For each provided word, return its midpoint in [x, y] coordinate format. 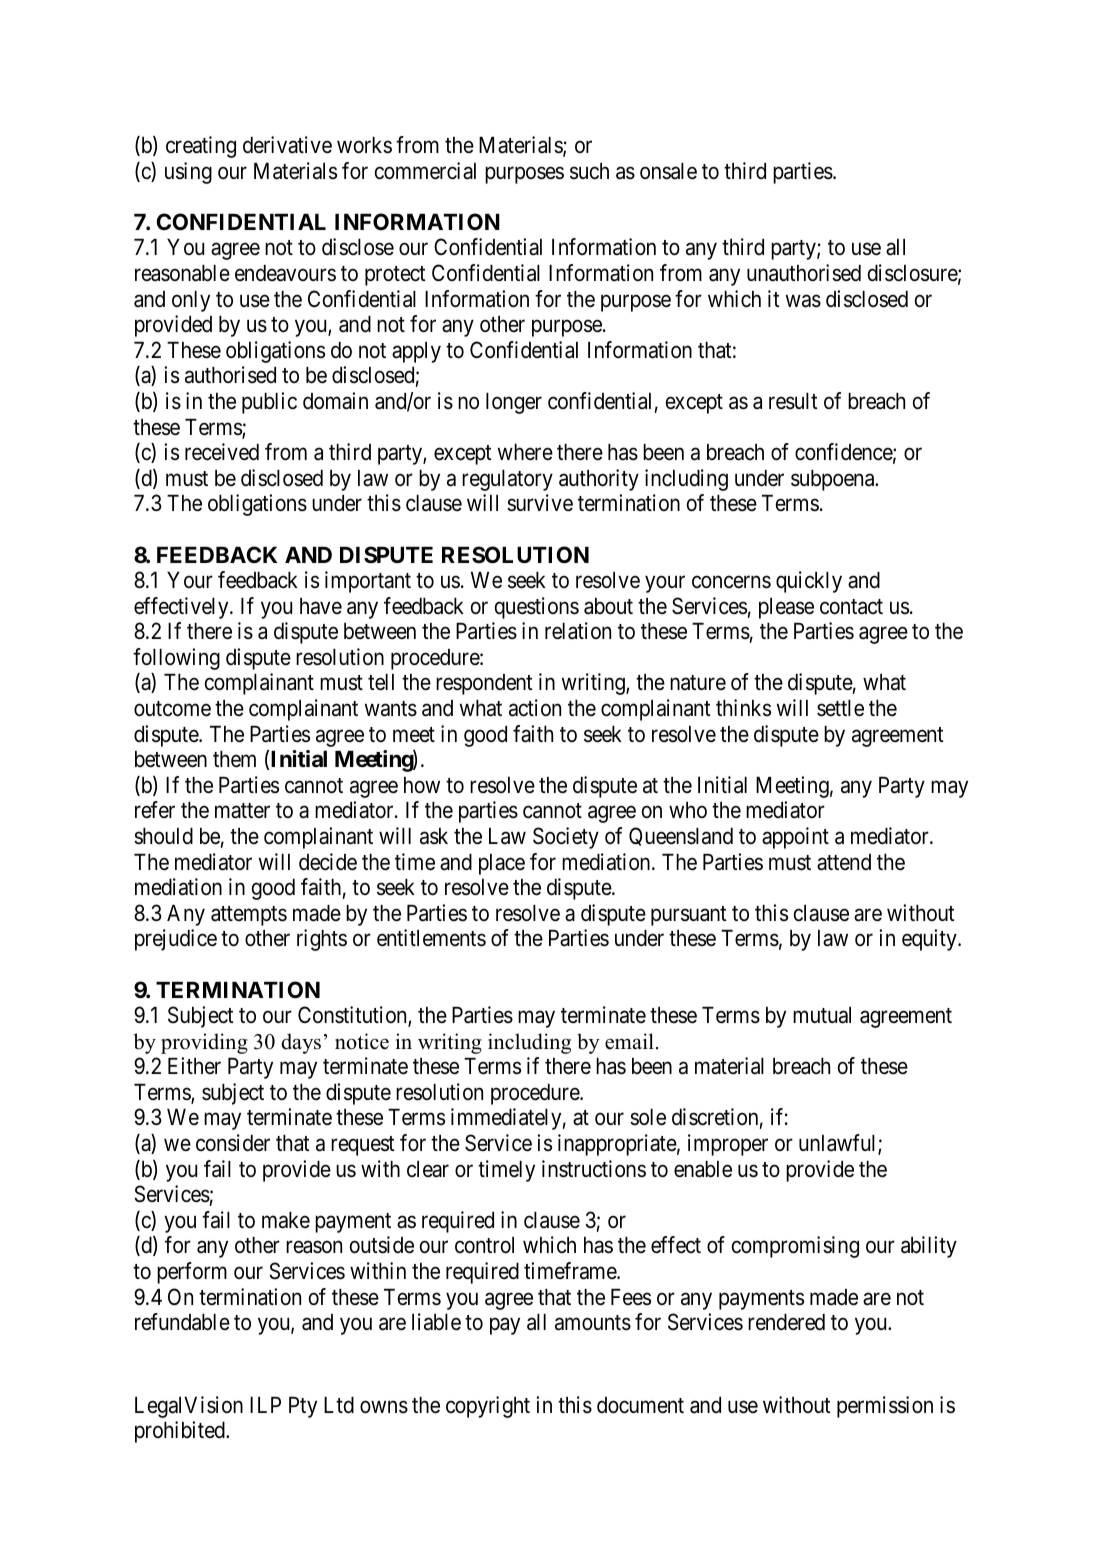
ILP [265, 1405]
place [502, 864]
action [535, 708]
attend [844, 862]
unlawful [839, 1144]
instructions [594, 1169]
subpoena [834, 480]
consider [233, 1143]
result [793, 401]
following [176, 659]
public [269, 403]
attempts [249, 916]
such [589, 171]
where [525, 452]
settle [840, 708]
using [188, 173]
